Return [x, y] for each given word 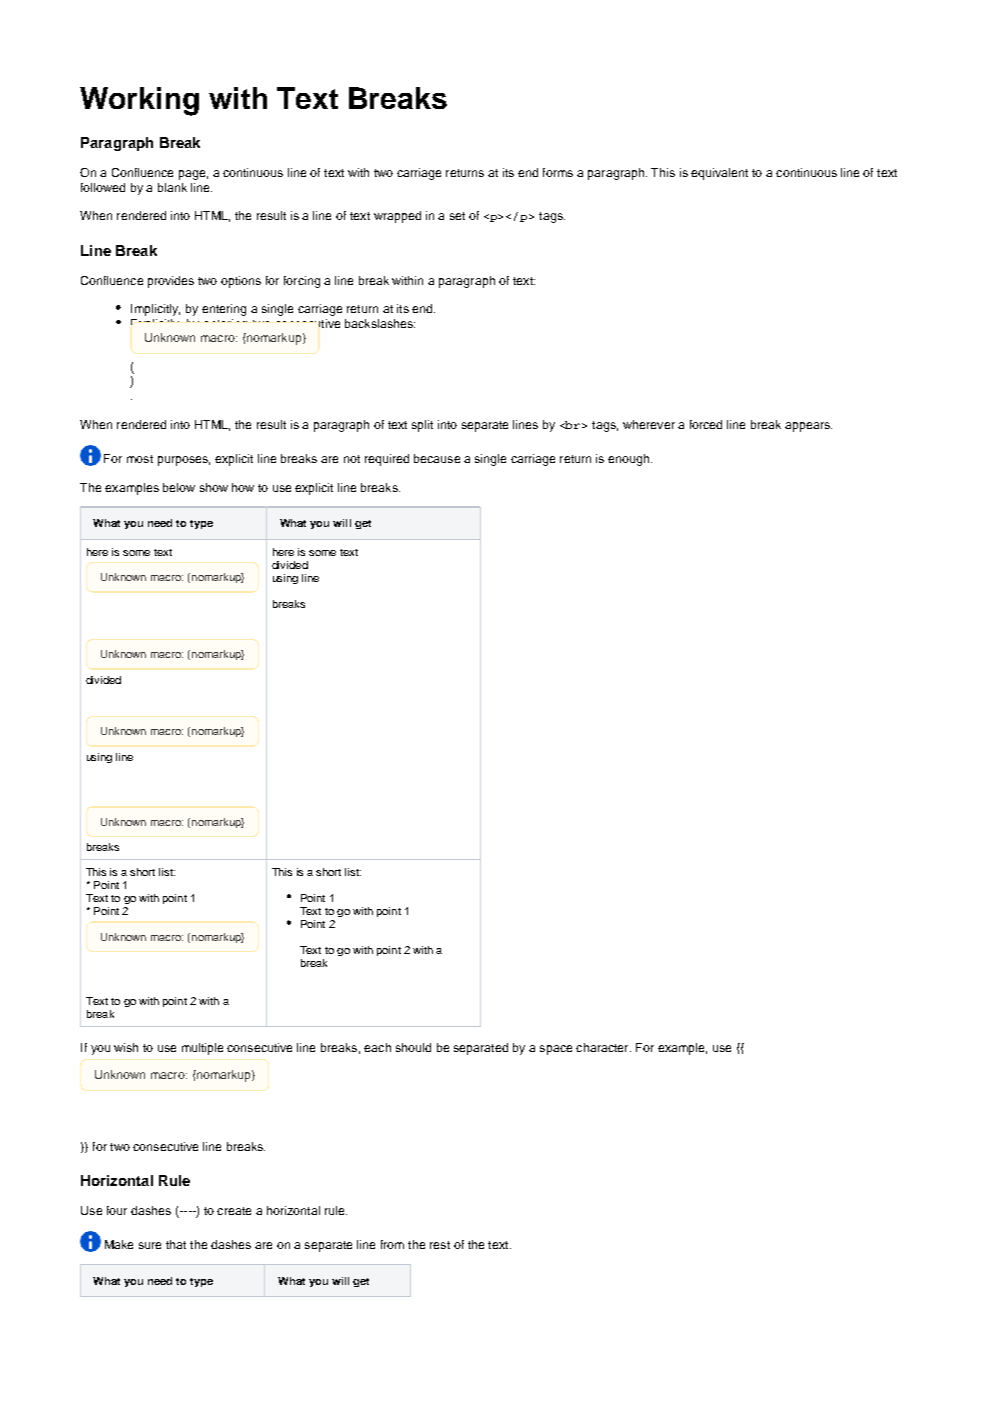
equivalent [719, 174]
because [437, 458]
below [179, 487]
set [457, 216]
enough [630, 460]
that [176, 1244]
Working [139, 101]
